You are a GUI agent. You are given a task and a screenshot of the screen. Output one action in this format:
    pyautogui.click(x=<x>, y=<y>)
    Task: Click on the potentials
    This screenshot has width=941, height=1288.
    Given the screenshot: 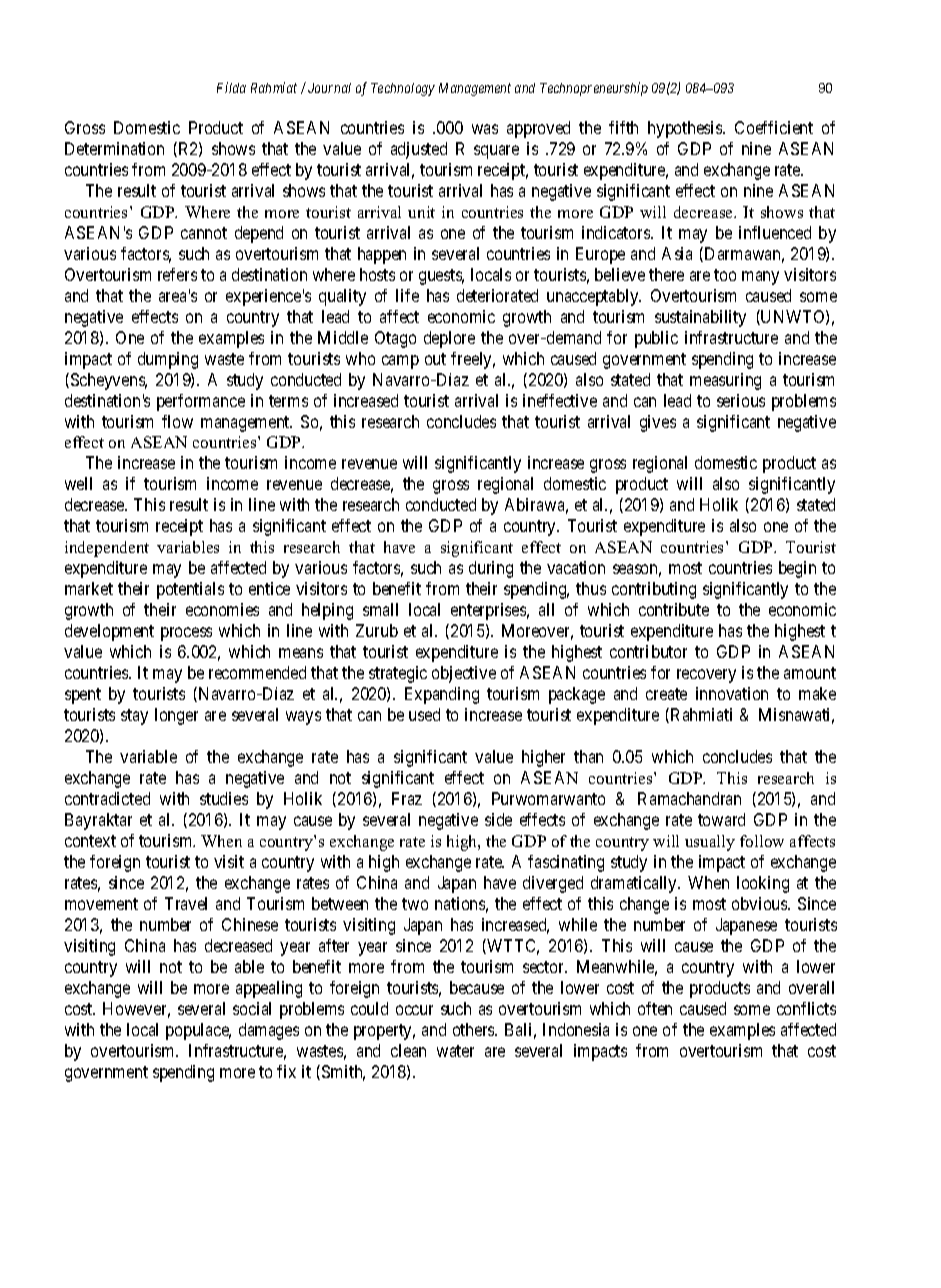 What is the action you would take?
    pyautogui.click(x=190, y=590)
